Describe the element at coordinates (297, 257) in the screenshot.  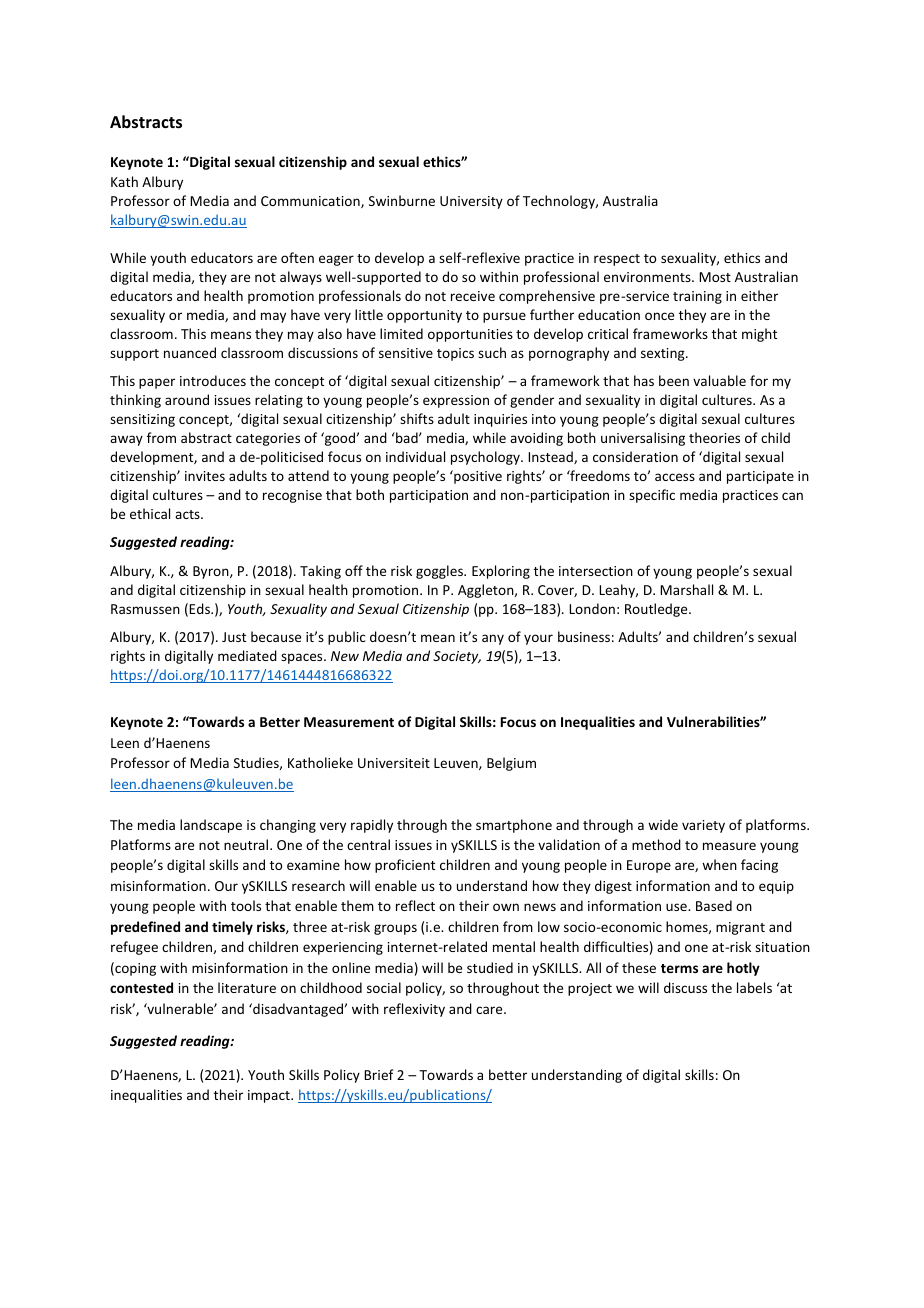
I see `often` at that location.
